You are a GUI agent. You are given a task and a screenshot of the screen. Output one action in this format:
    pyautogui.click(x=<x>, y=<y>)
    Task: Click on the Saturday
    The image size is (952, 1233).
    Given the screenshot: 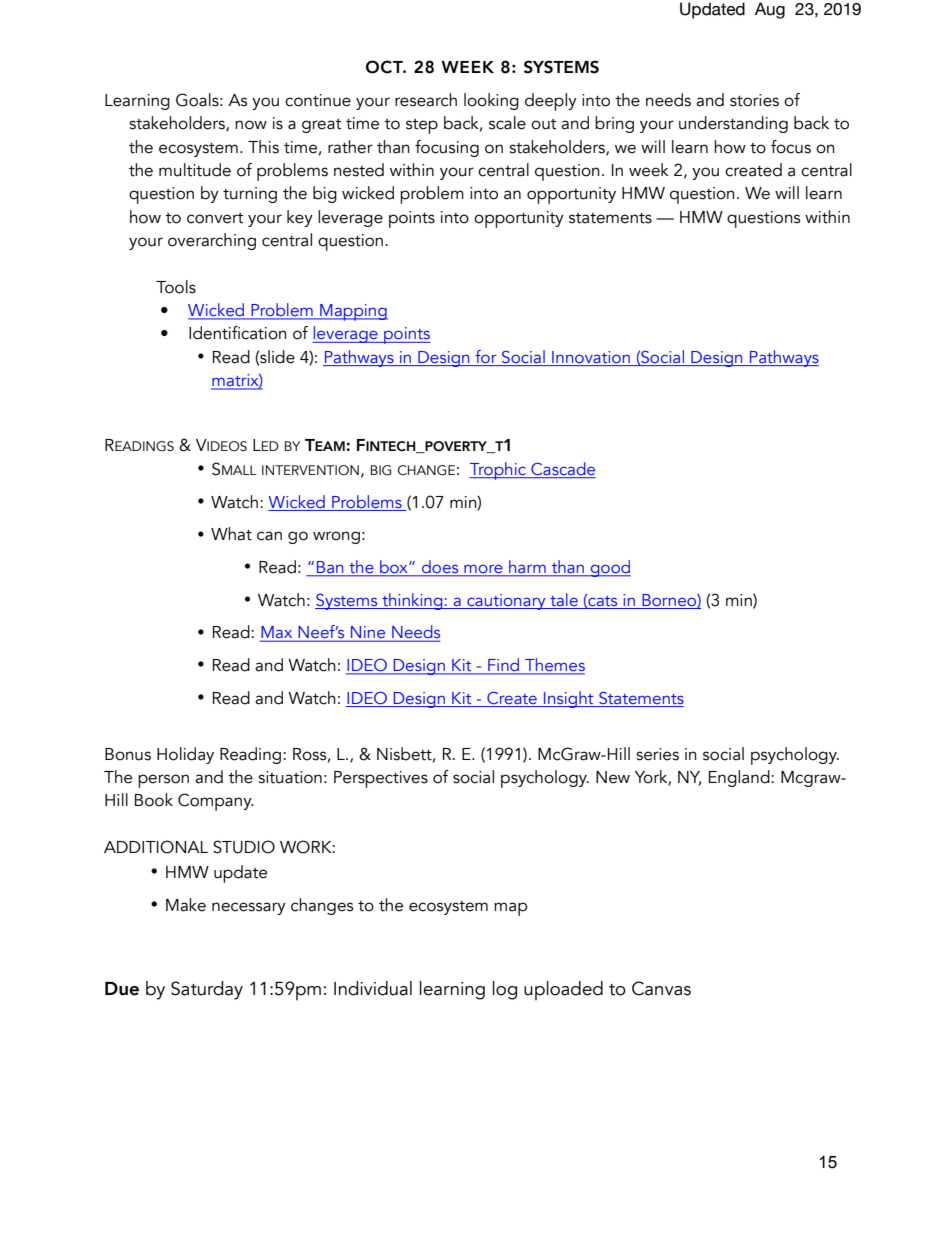 What is the action you would take?
    pyautogui.click(x=207, y=990)
